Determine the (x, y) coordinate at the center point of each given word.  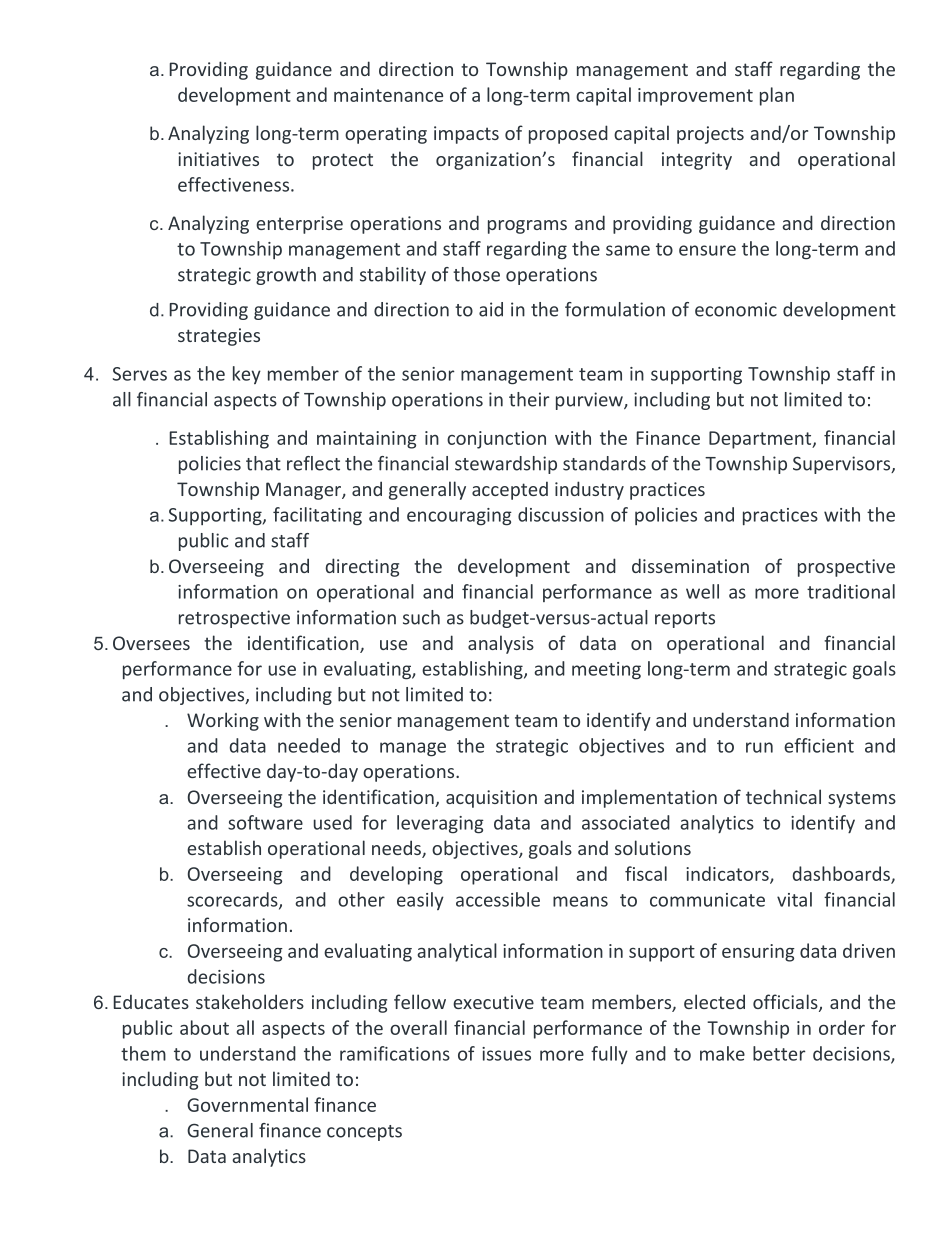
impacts (466, 135)
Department (761, 440)
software (265, 822)
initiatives (218, 159)
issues (506, 1054)
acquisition (491, 799)
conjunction (496, 440)
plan (777, 96)
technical (783, 796)
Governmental (247, 1104)
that (263, 463)
